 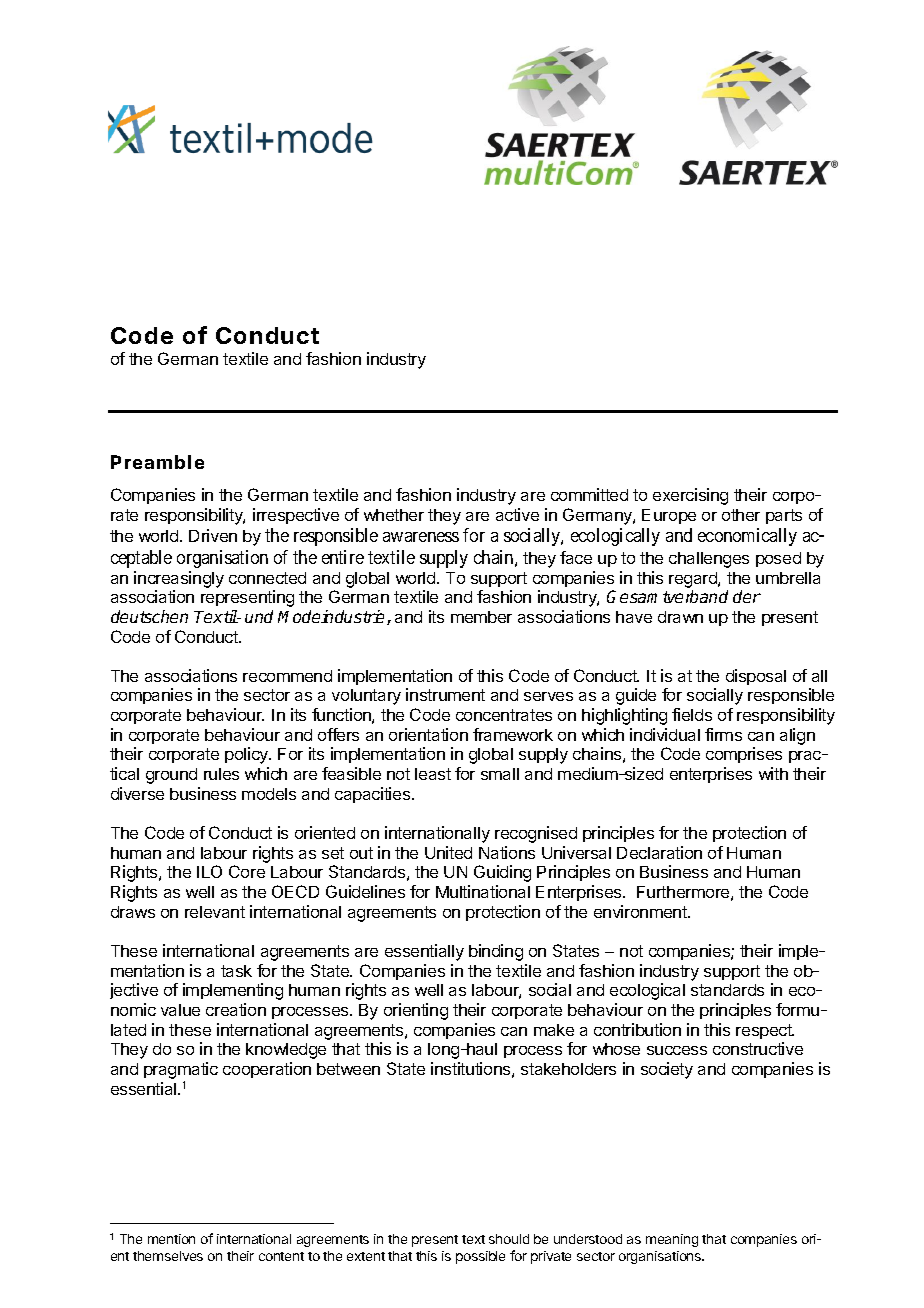 What do you see at coordinates (287, 676) in the document?
I see `recommend` at bounding box center [287, 676].
